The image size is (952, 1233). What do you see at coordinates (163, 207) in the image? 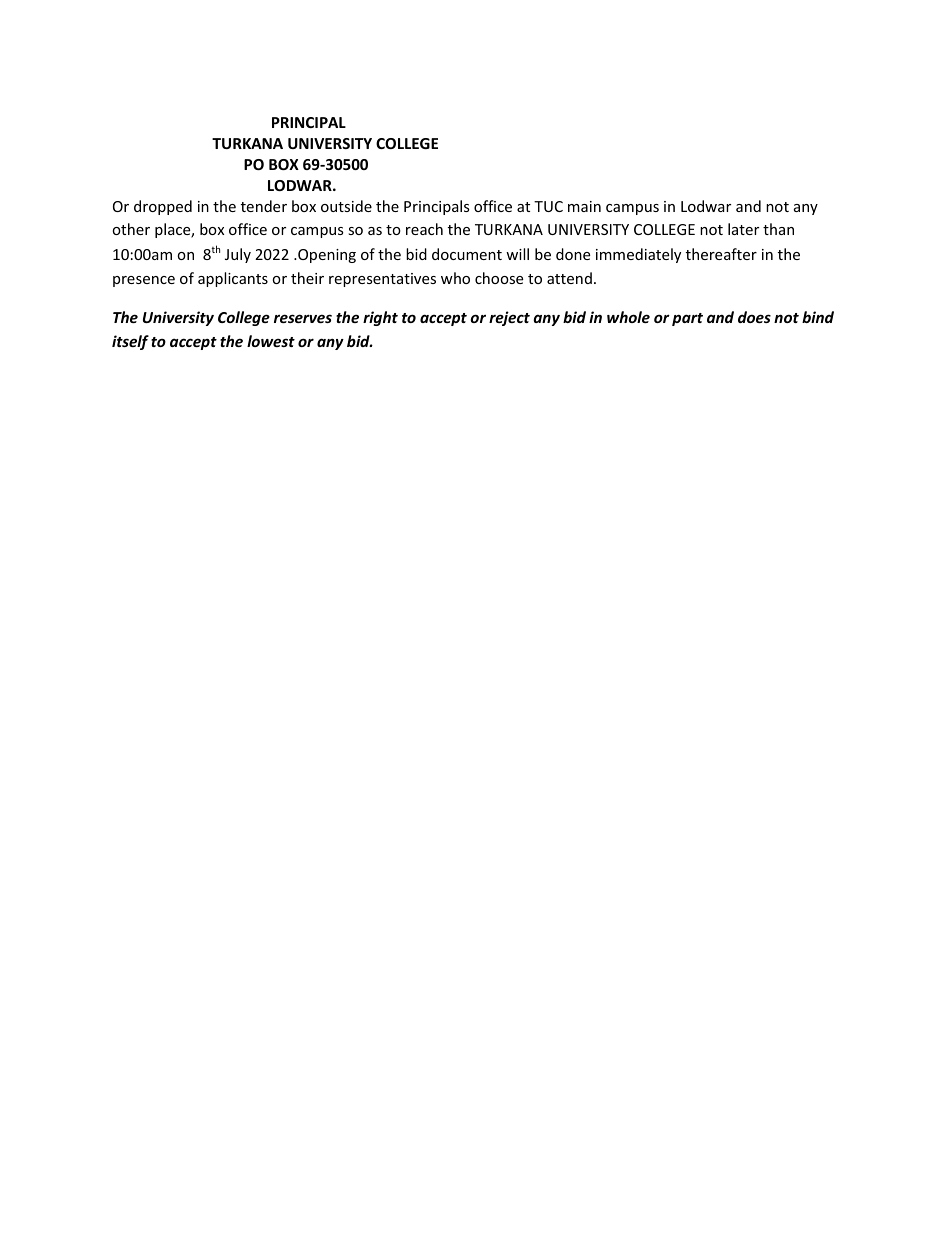
I see `dropped` at bounding box center [163, 207].
